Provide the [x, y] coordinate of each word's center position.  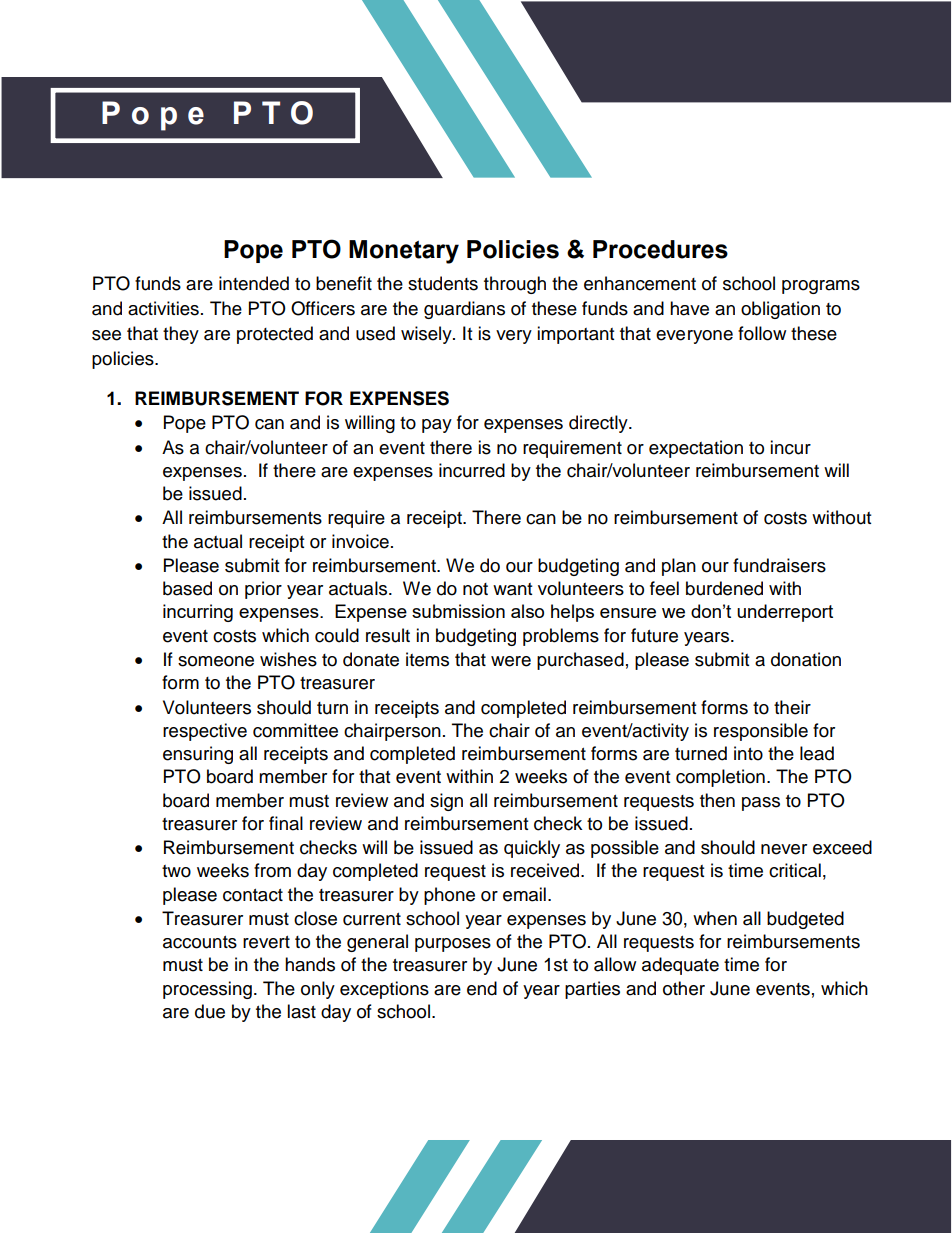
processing [207, 990]
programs [821, 287]
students [443, 283]
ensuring [198, 755]
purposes [453, 945]
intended [254, 283]
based [187, 588]
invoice [360, 541]
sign [446, 802]
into [748, 753]
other [684, 988]
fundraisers [779, 565]
